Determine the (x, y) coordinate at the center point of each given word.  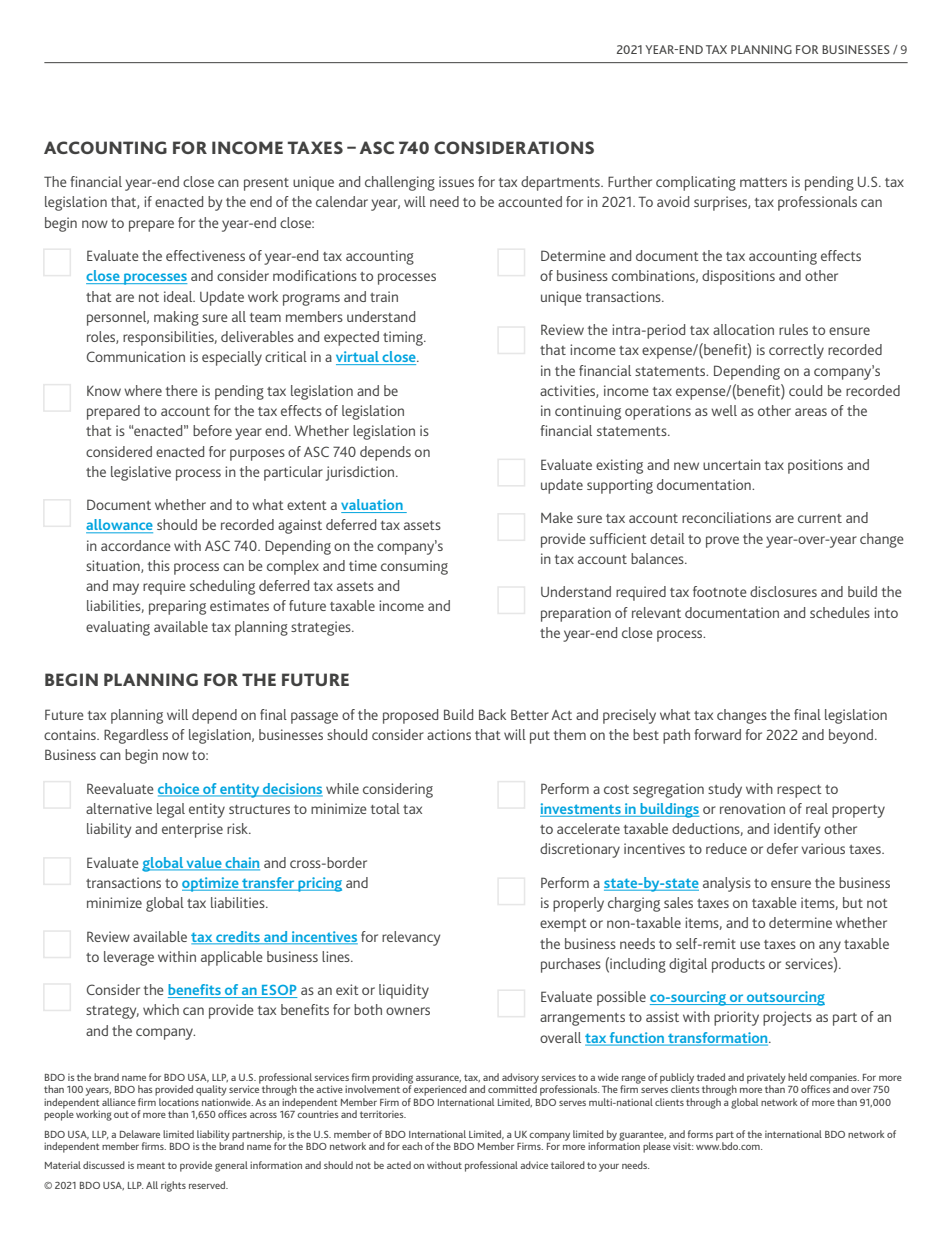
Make (557, 517)
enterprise (192, 830)
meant (151, 1165)
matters (763, 182)
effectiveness (205, 255)
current (820, 518)
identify (797, 830)
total (385, 808)
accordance (136, 545)
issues (456, 181)
